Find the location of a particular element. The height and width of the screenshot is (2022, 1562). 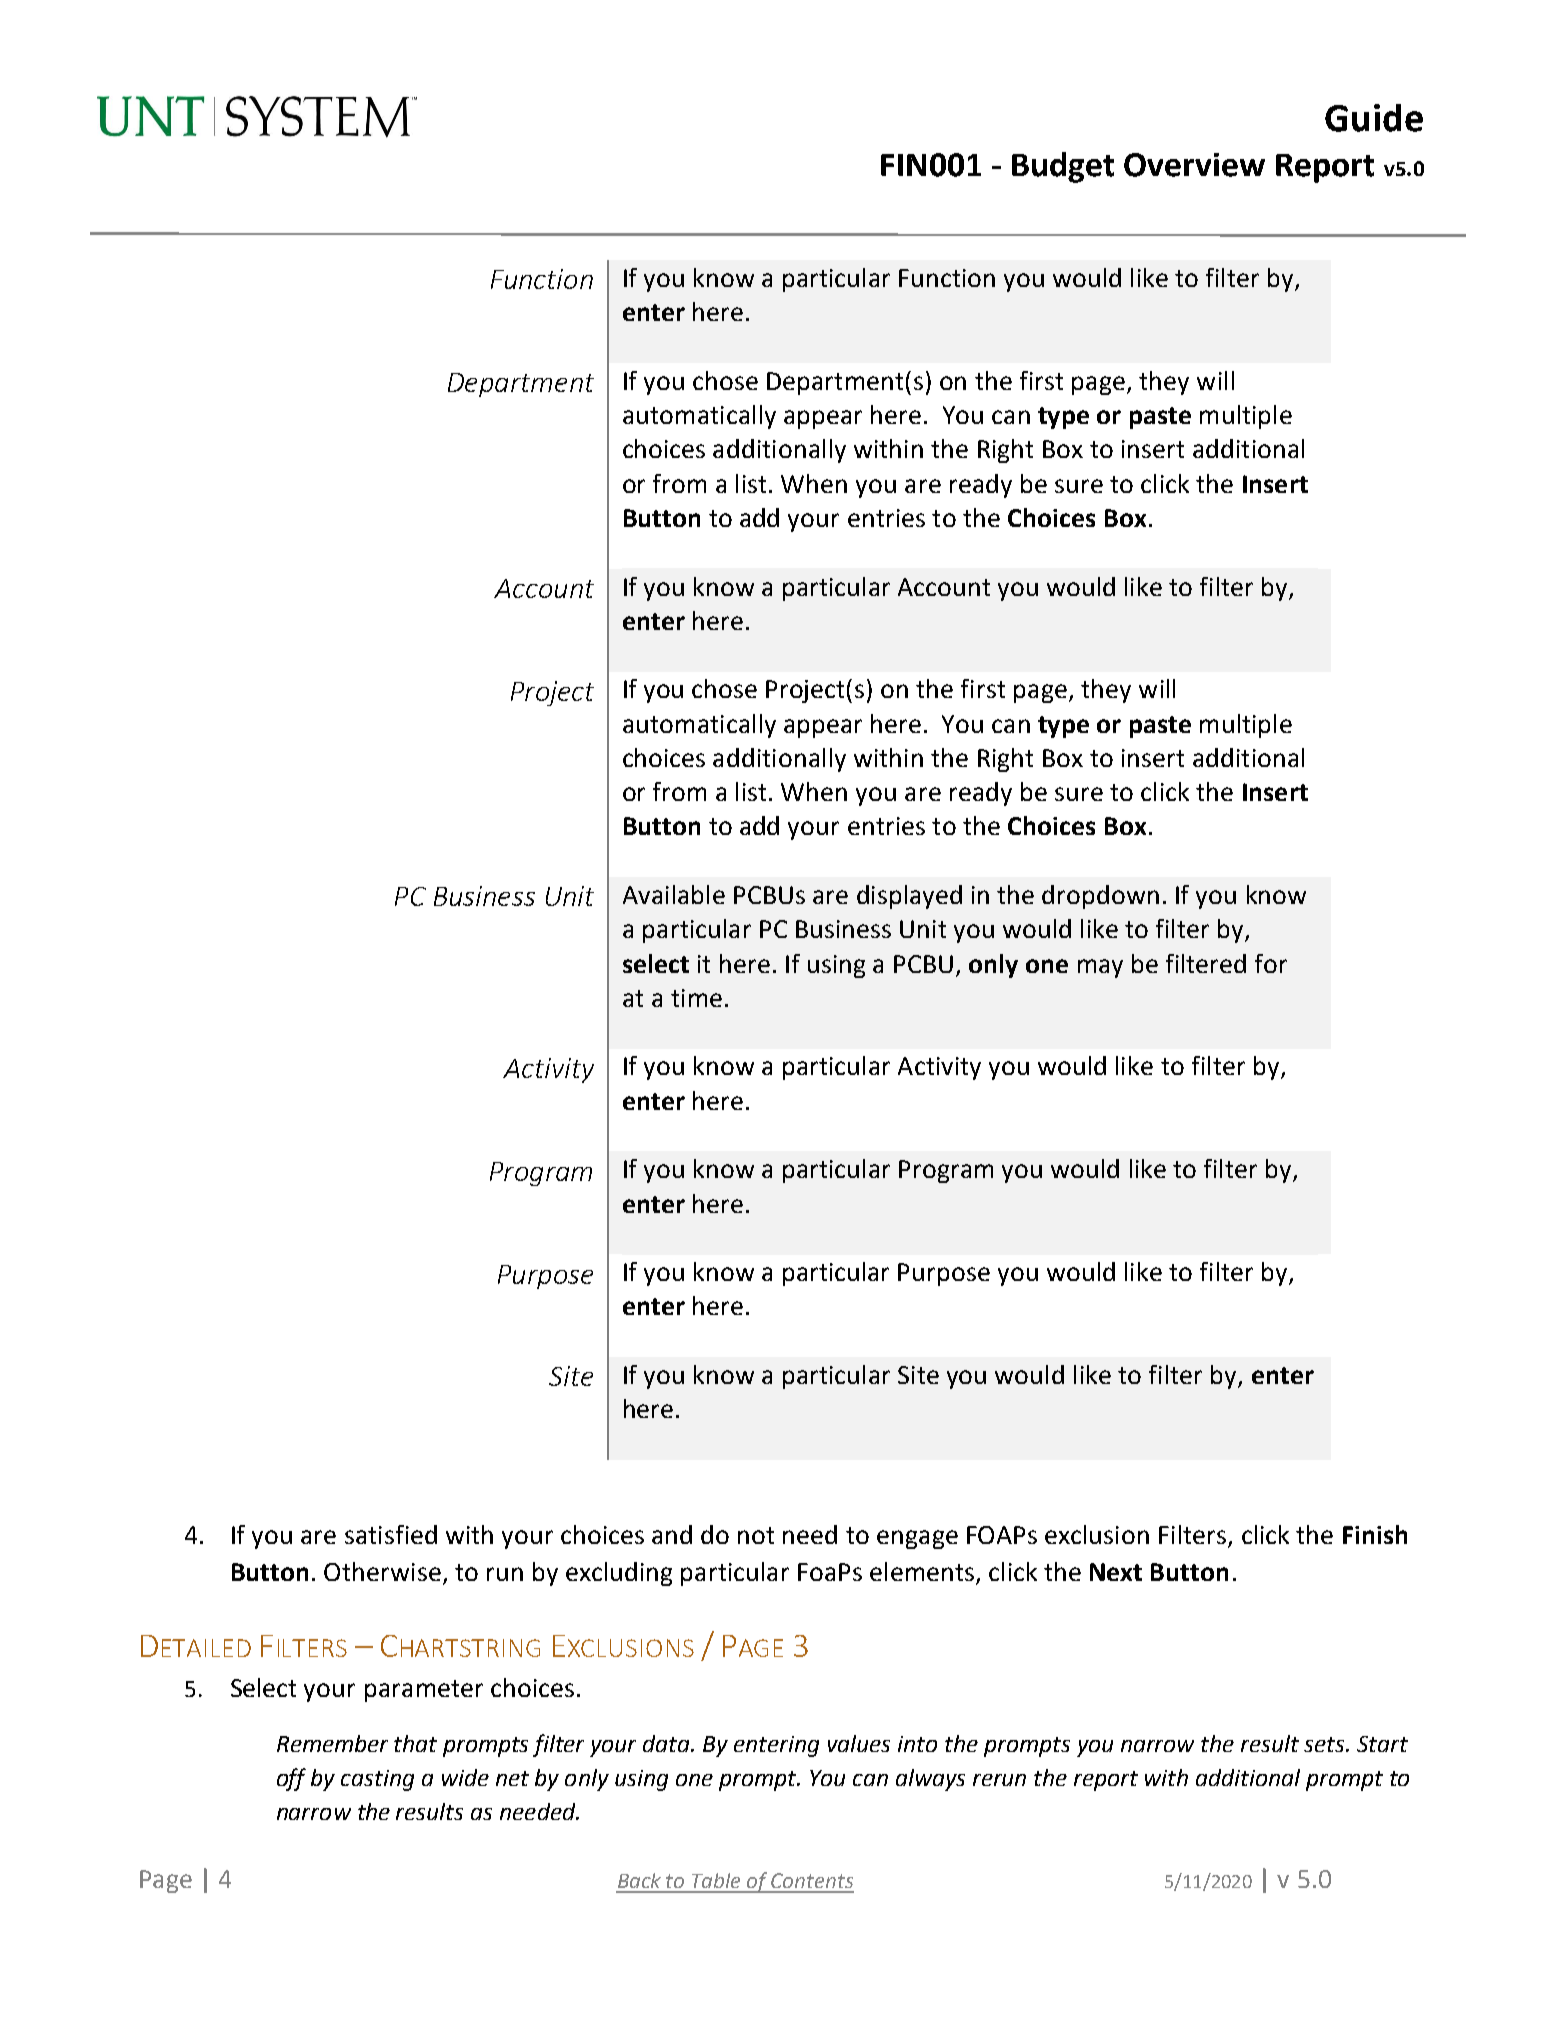

may is located at coordinates (1100, 968).
